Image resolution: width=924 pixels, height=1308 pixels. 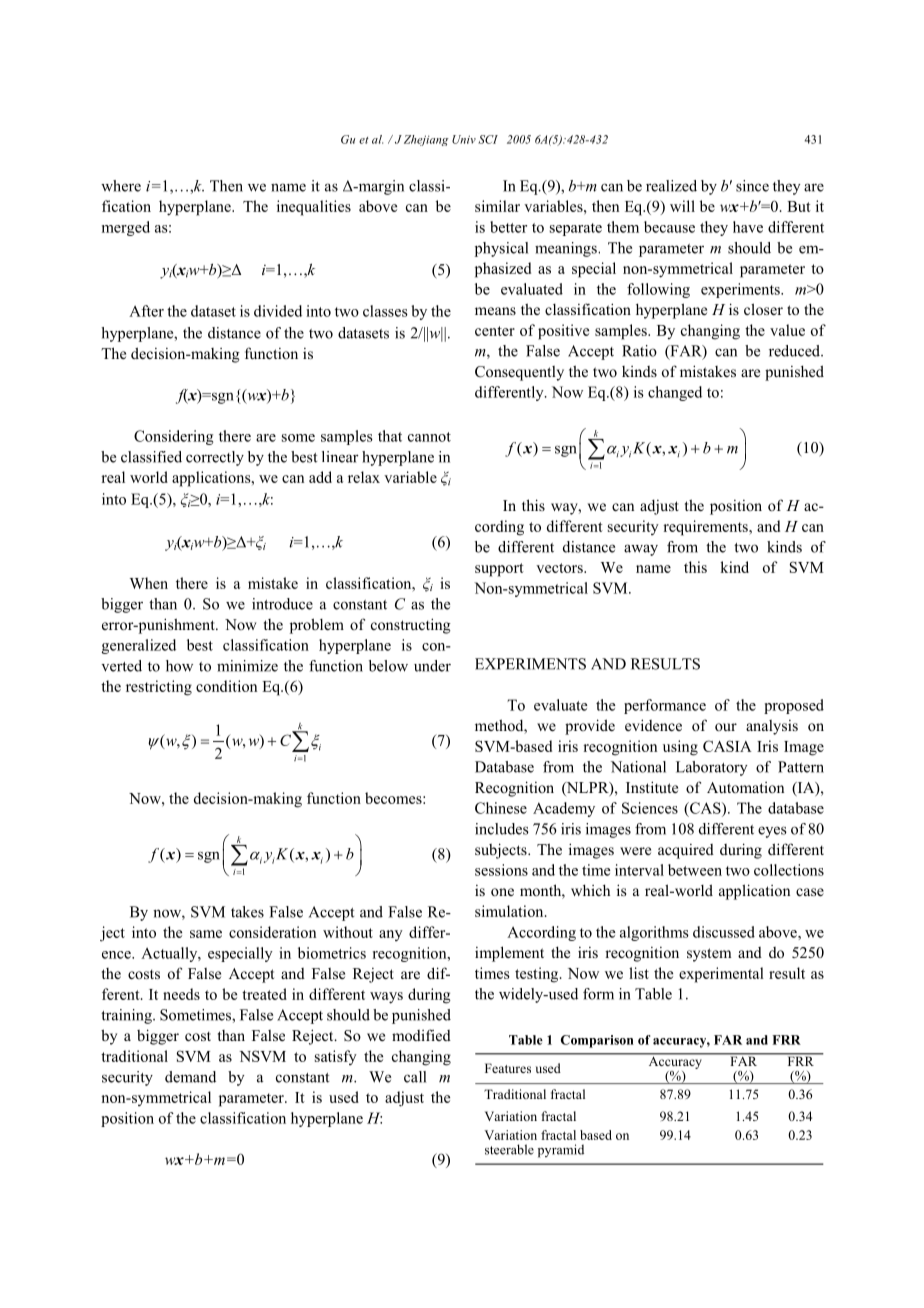 What do you see at coordinates (464, 139) in the screenshot?
I see `Univ` at bounding box center [464, 139].
